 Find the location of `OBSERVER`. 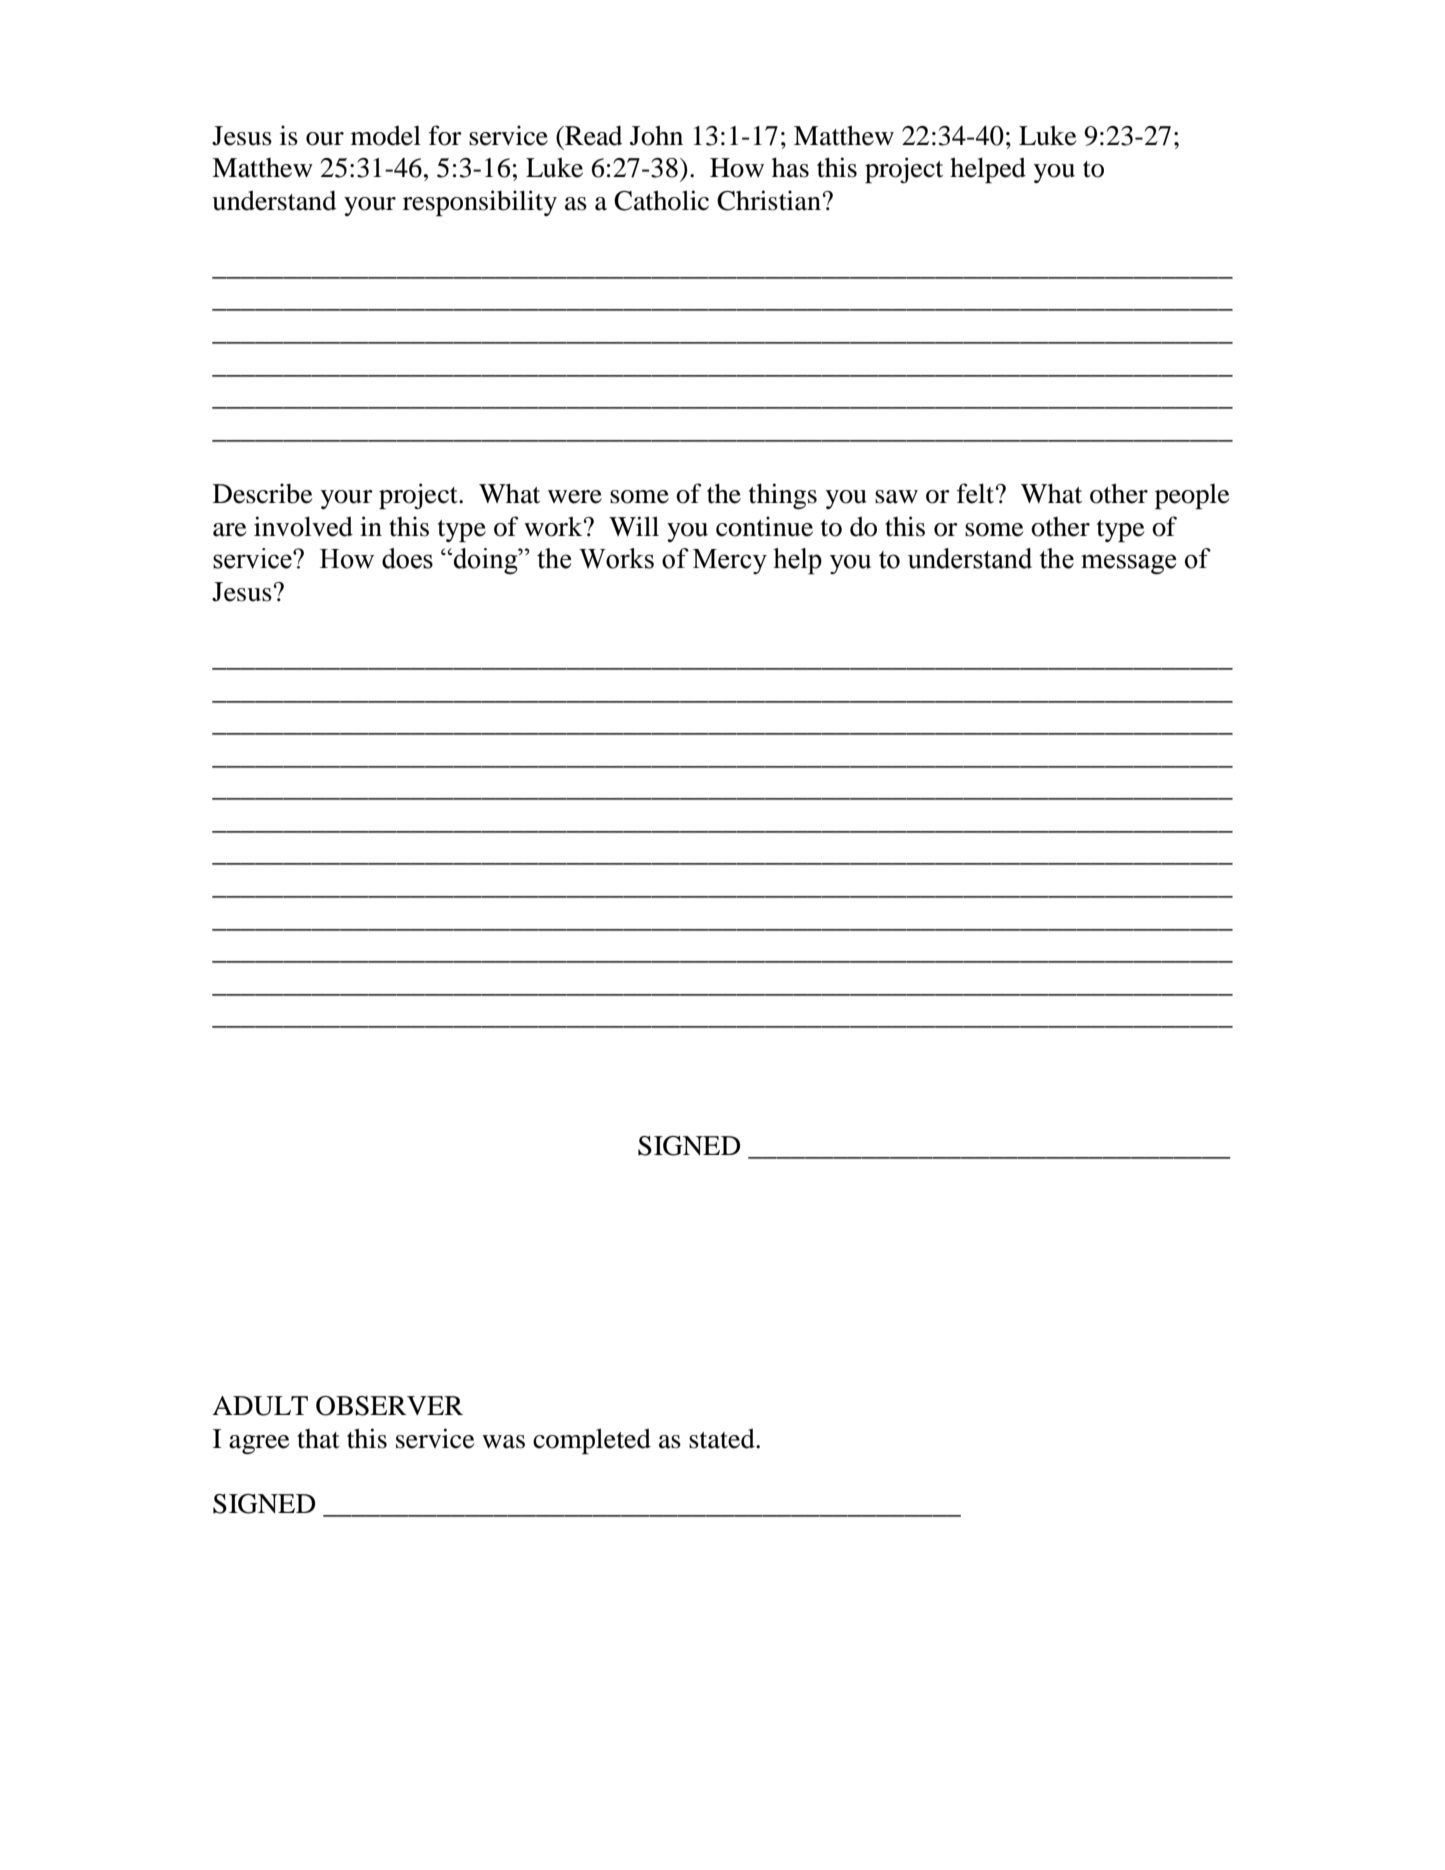

OBSERVER is located at coordinates (389, 1406).
